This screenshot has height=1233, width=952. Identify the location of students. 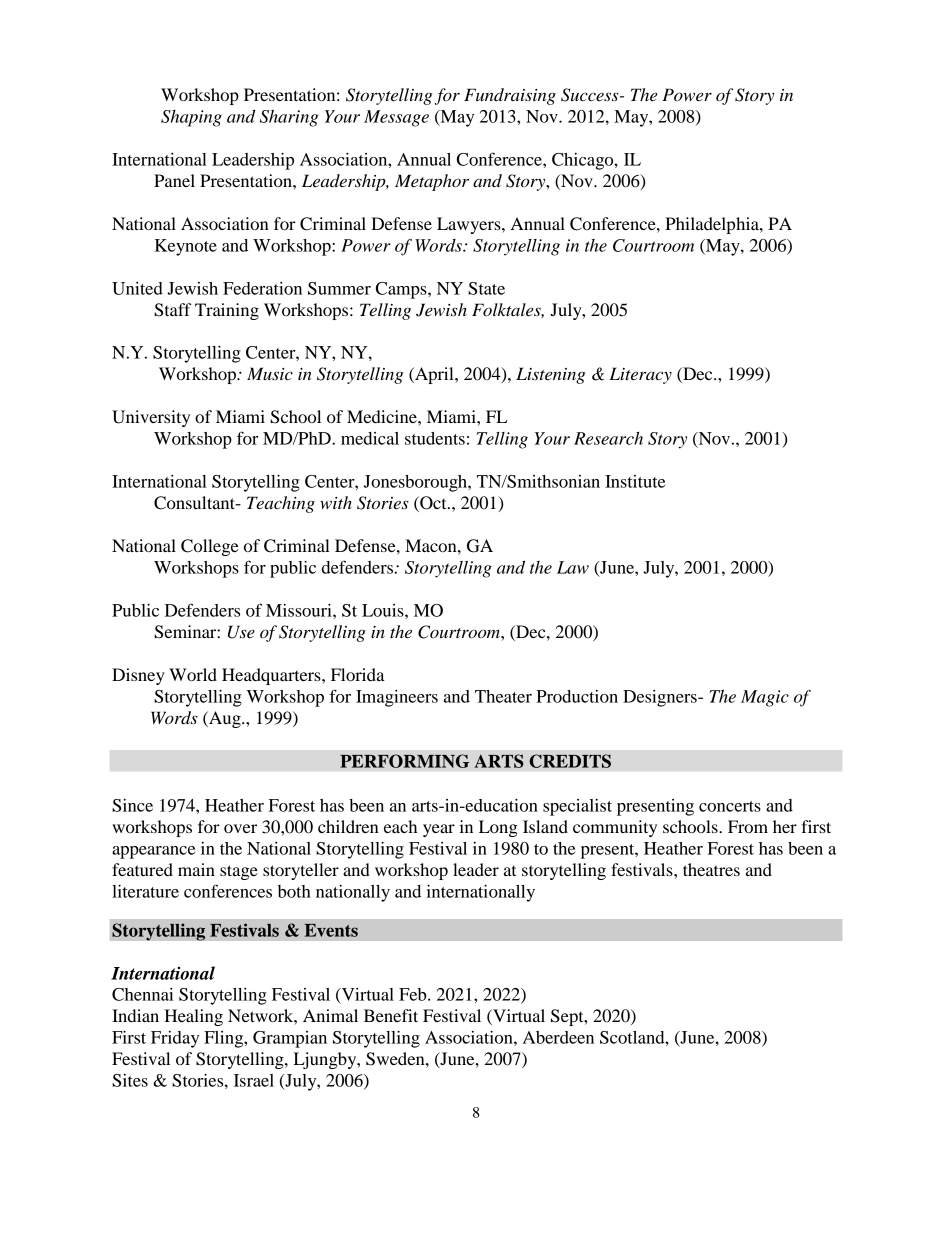
(435, 438).
